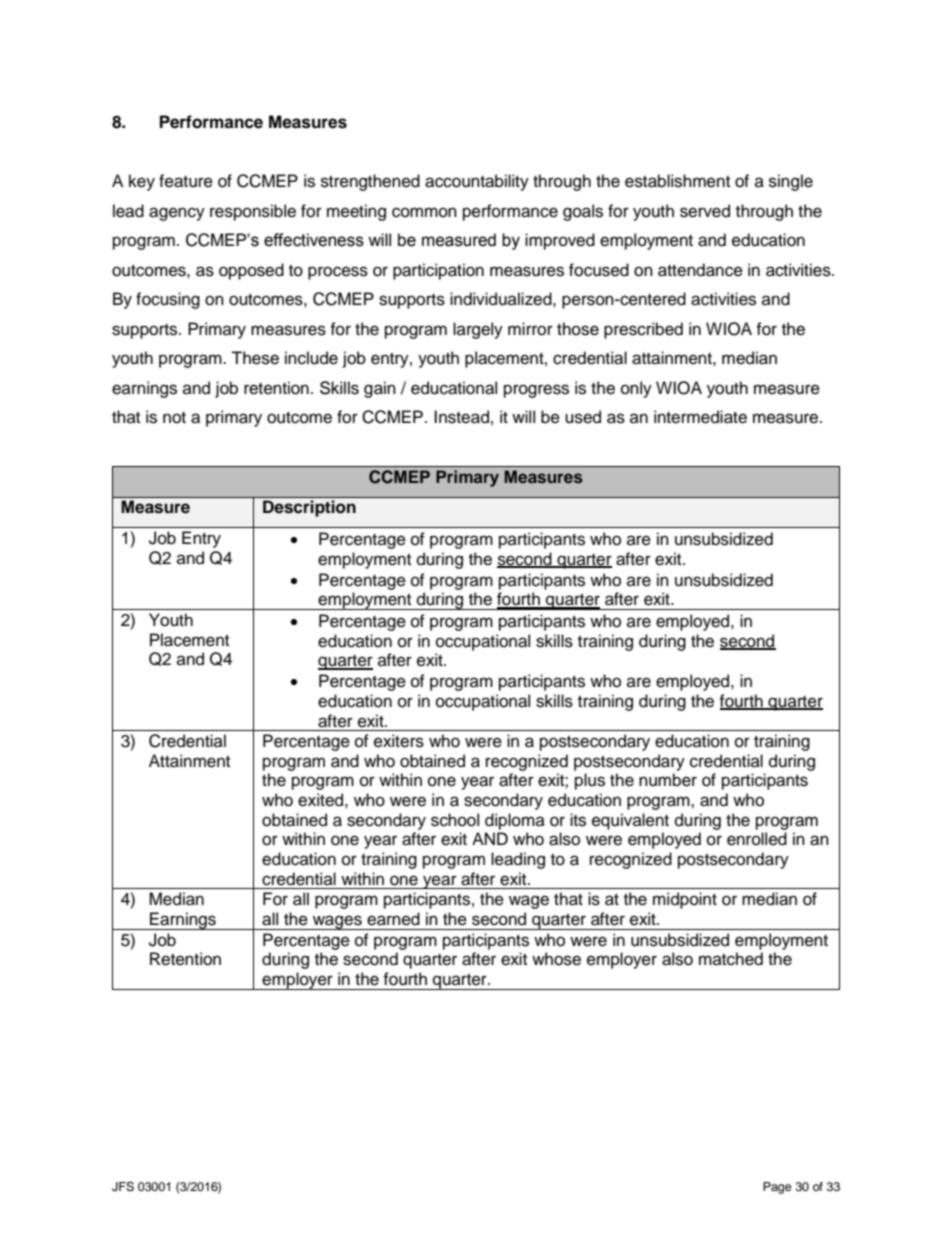  I want to click on whose, so click(556, 959).
